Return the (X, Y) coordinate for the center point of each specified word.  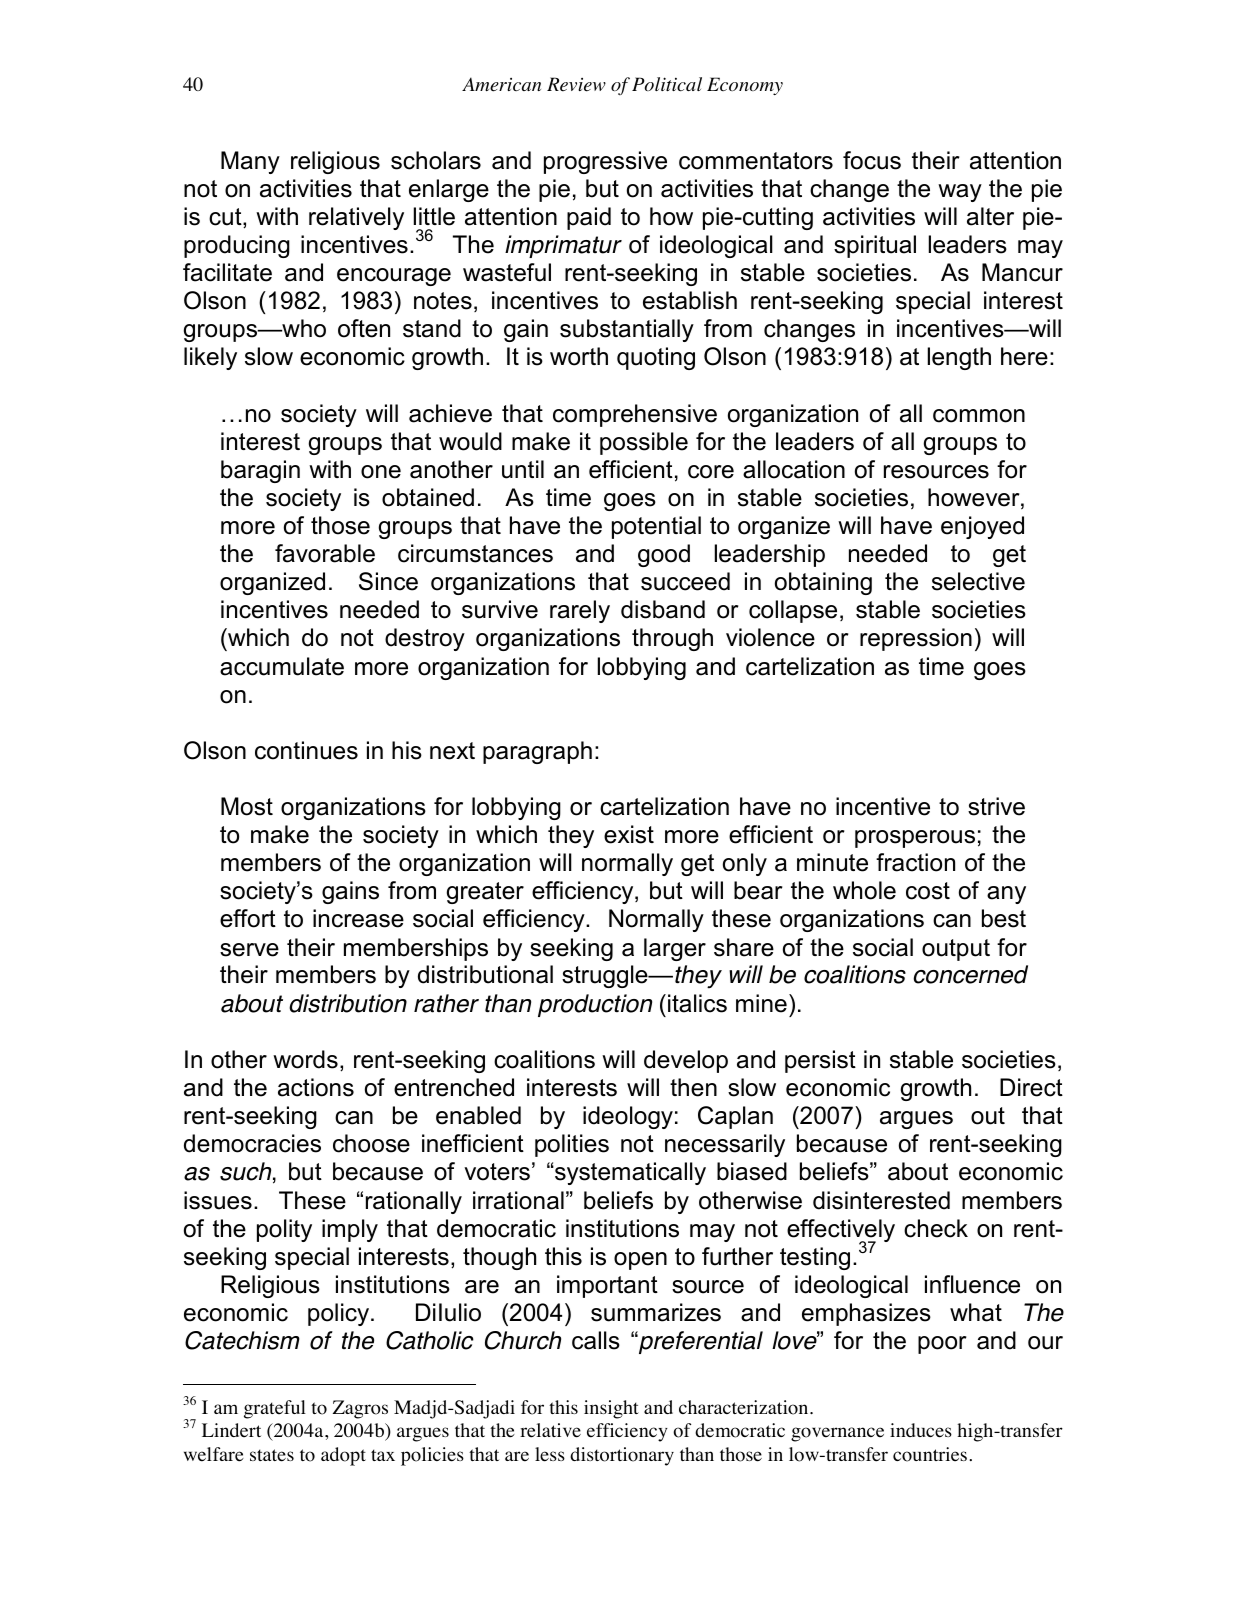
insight (611, 1409)
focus (872, 160)
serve (249, 950)
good (664, 555)
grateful (275, 1409)
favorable (325, 553)
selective (978, 581)
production (595, 1005)
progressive (605, 162)
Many (250, 162)
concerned (970, 974)
